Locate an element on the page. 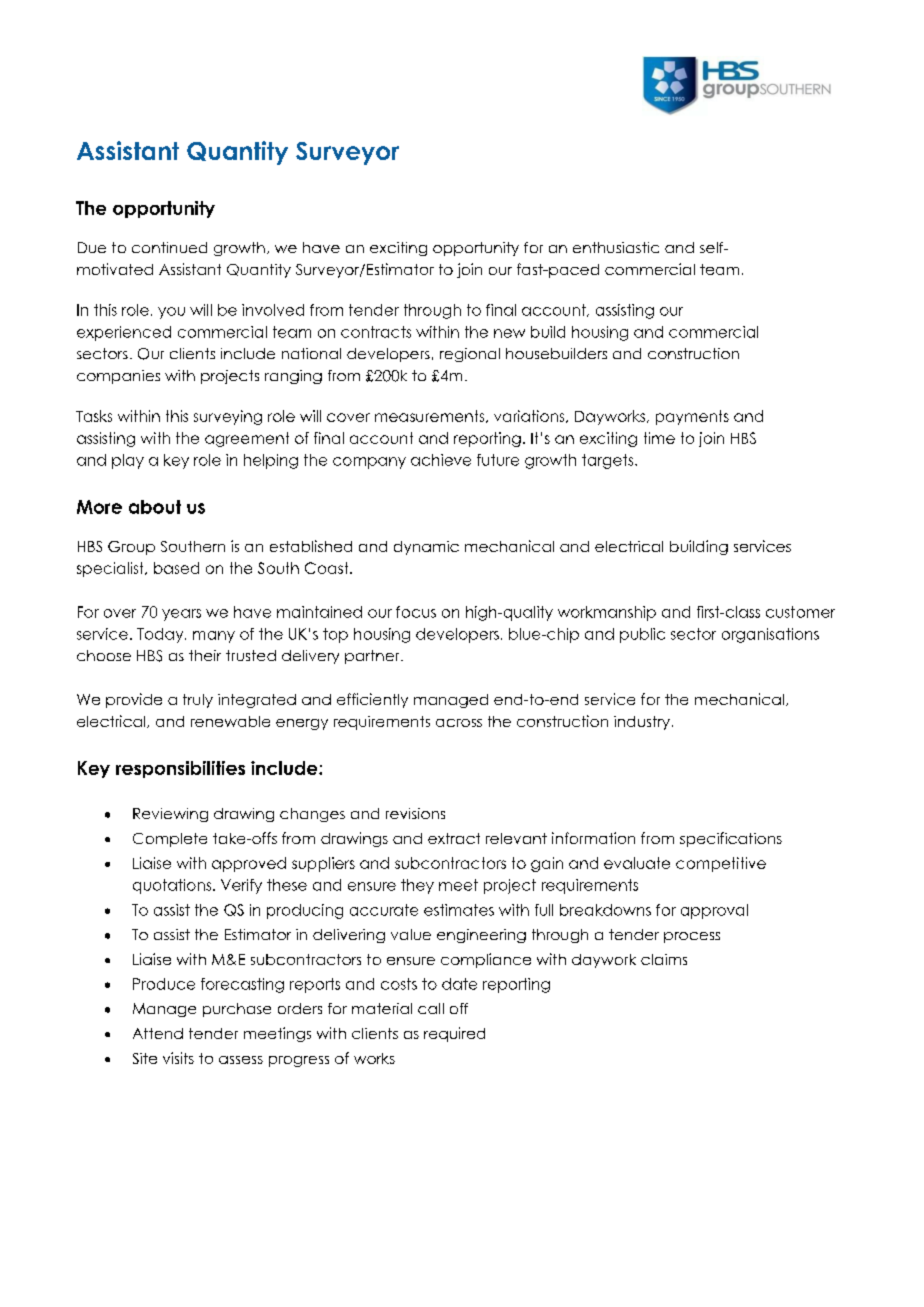  contracts is located at coordinates (376, 332).
